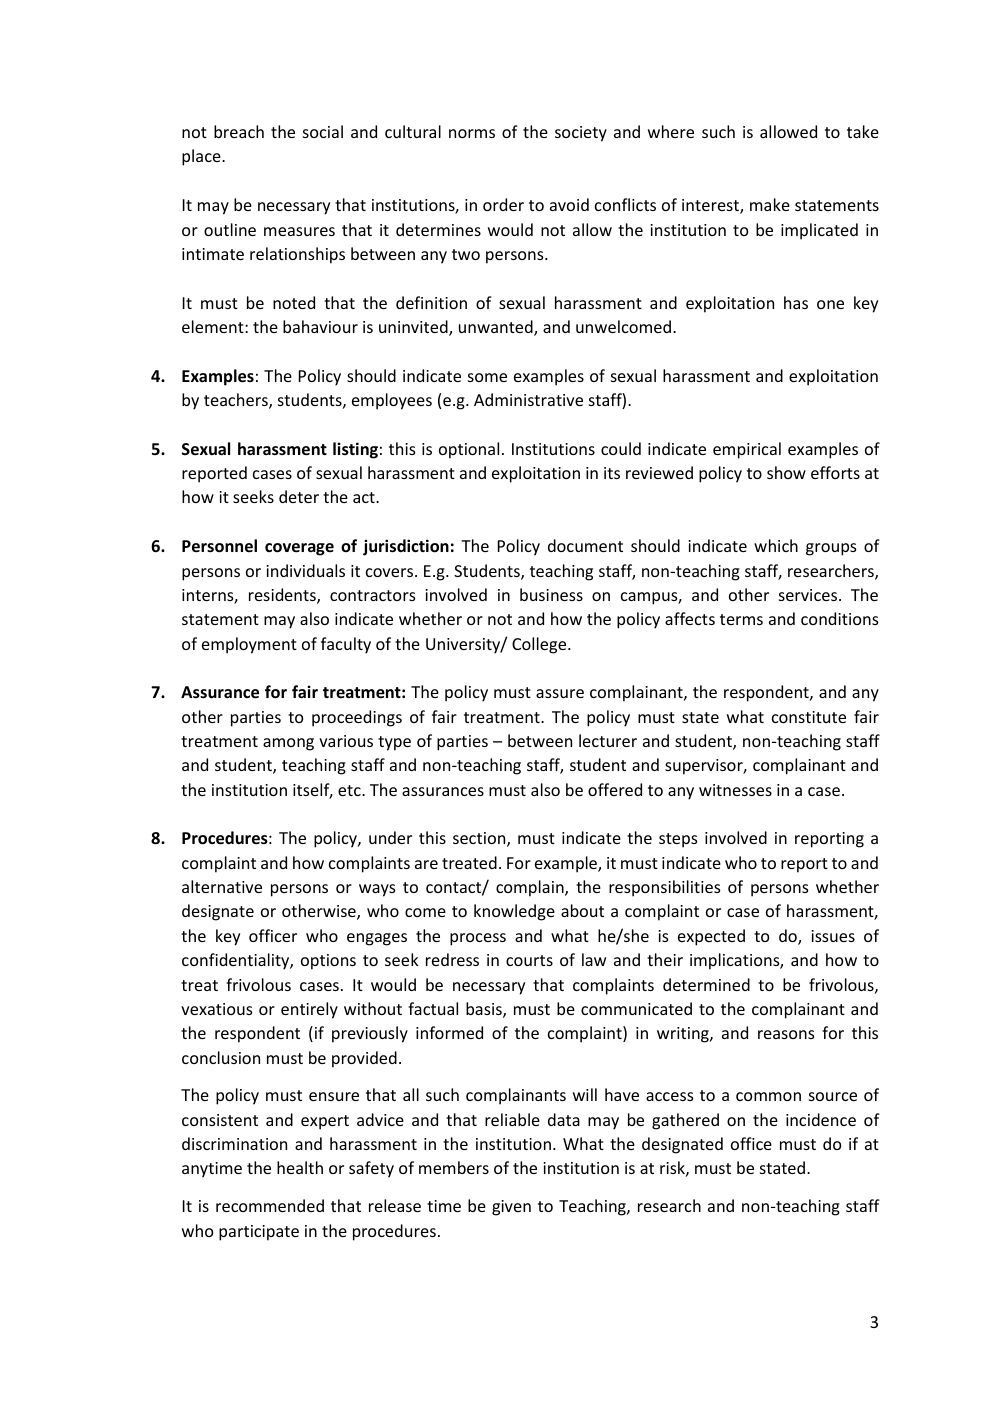  What do you see at coordinates (323, 131) in the image?
I see `social` at bounding box center [323, 131].
